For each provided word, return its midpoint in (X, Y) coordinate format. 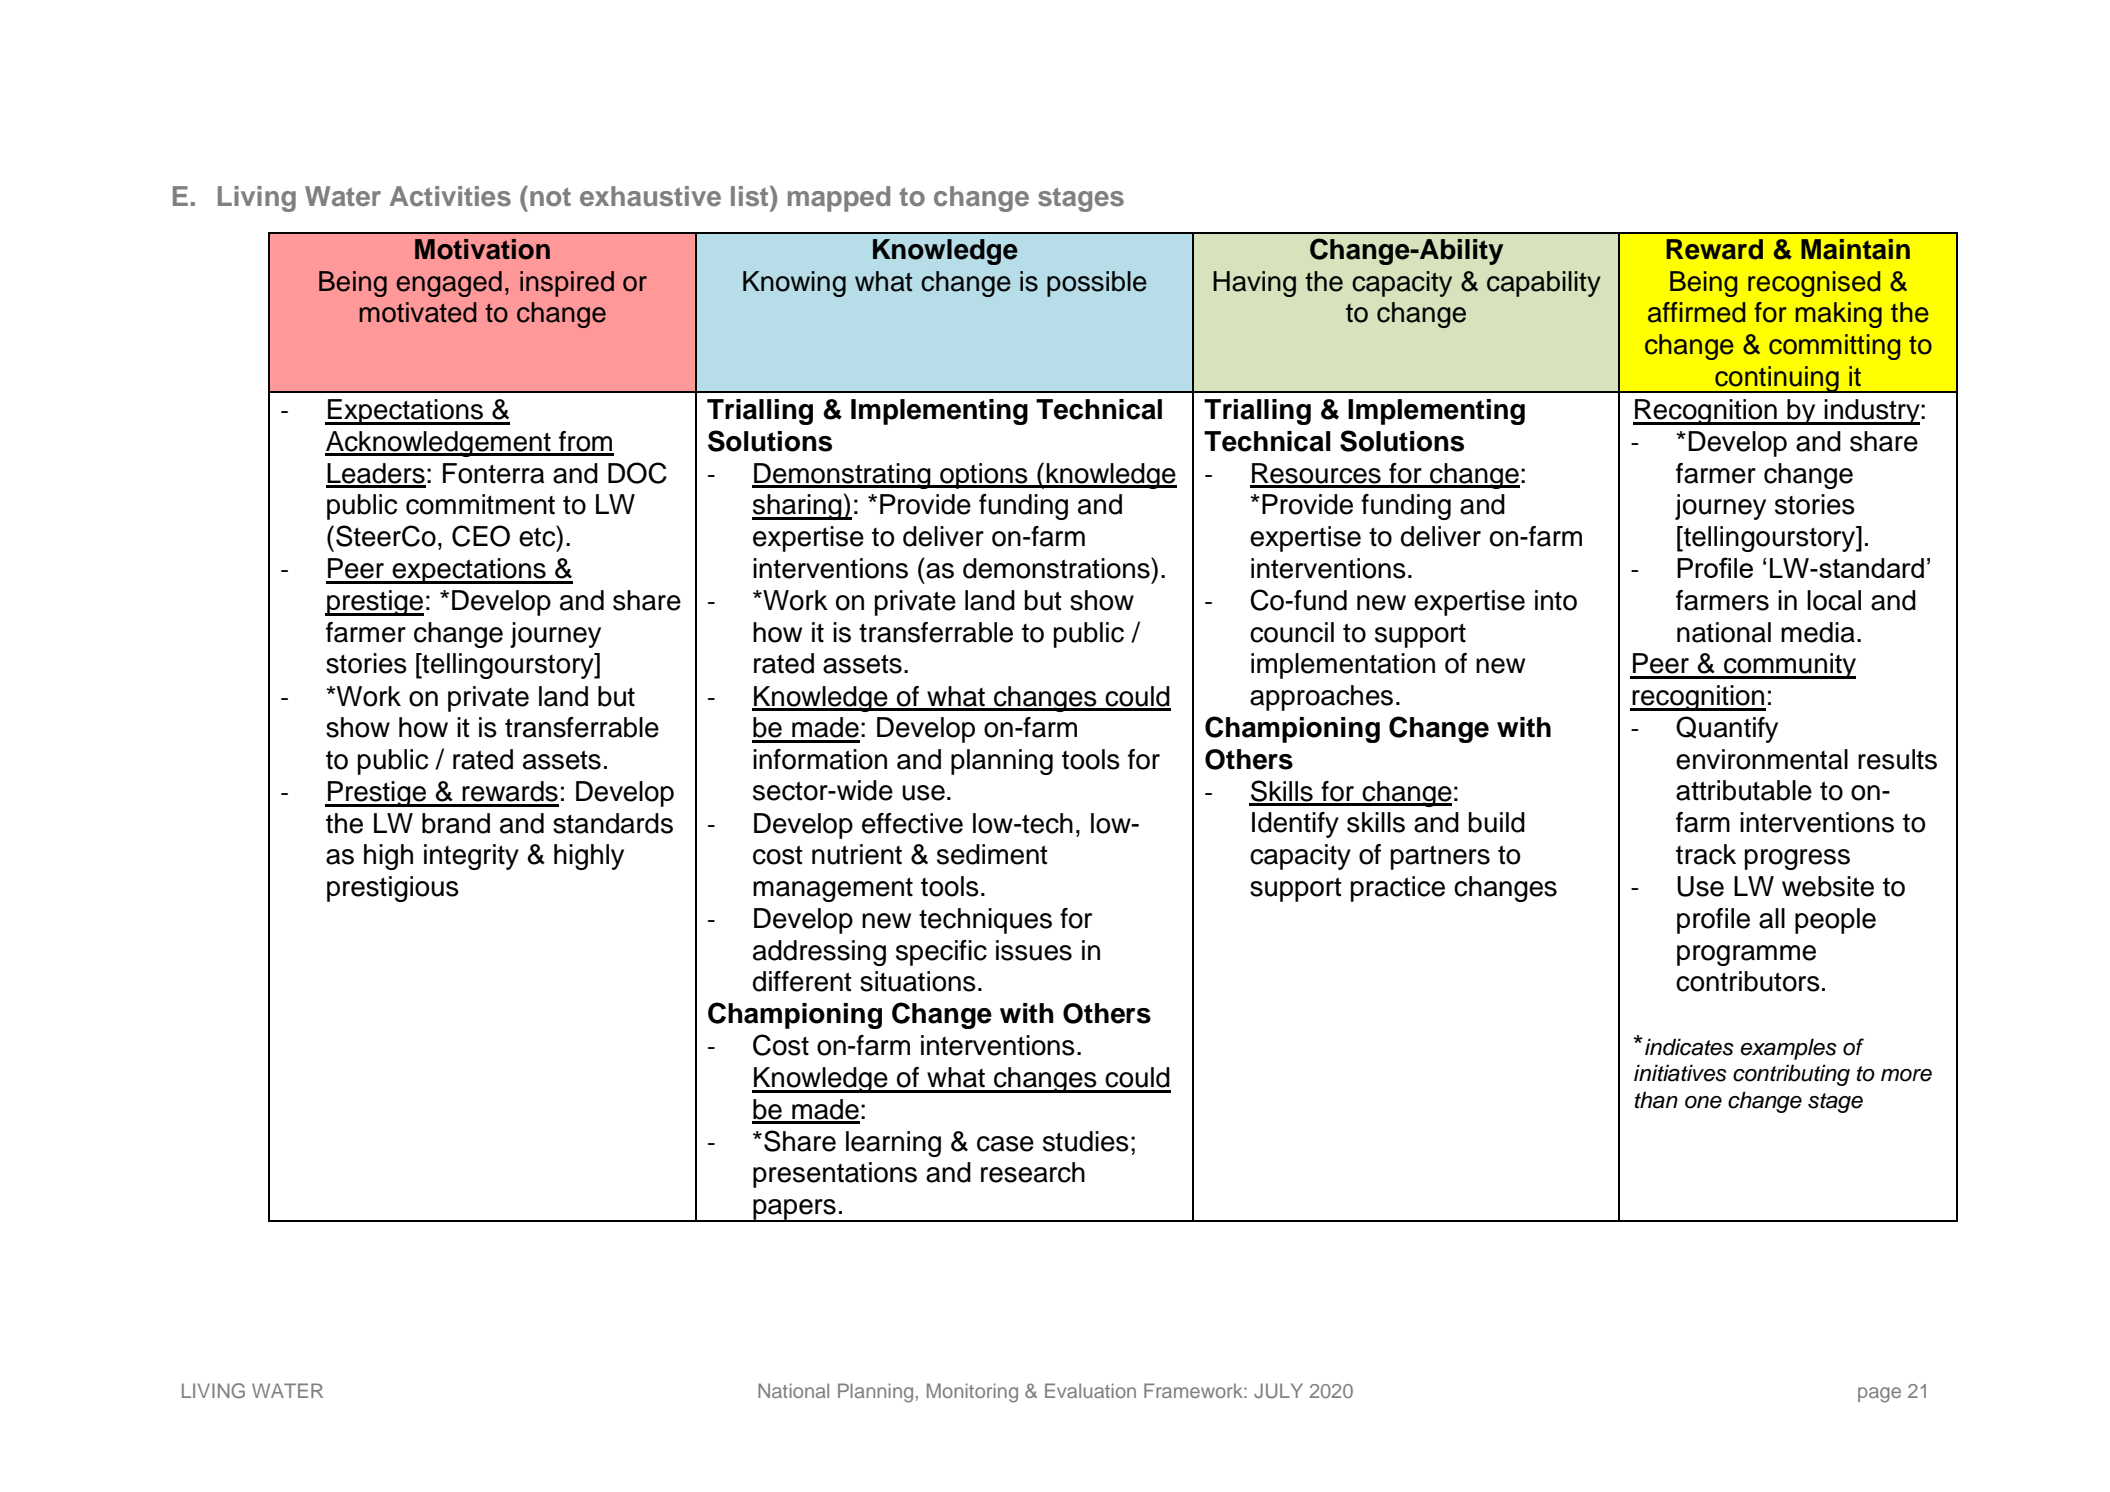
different (802, 981)
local (1834, 600)
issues (1034, 950)
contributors (1748, 981)
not (550, 197)
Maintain (1855, 249)
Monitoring (972, 1393)
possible (1097, 284)
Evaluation (1090, 1390)
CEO (481, 536)
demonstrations (1057, 568)
